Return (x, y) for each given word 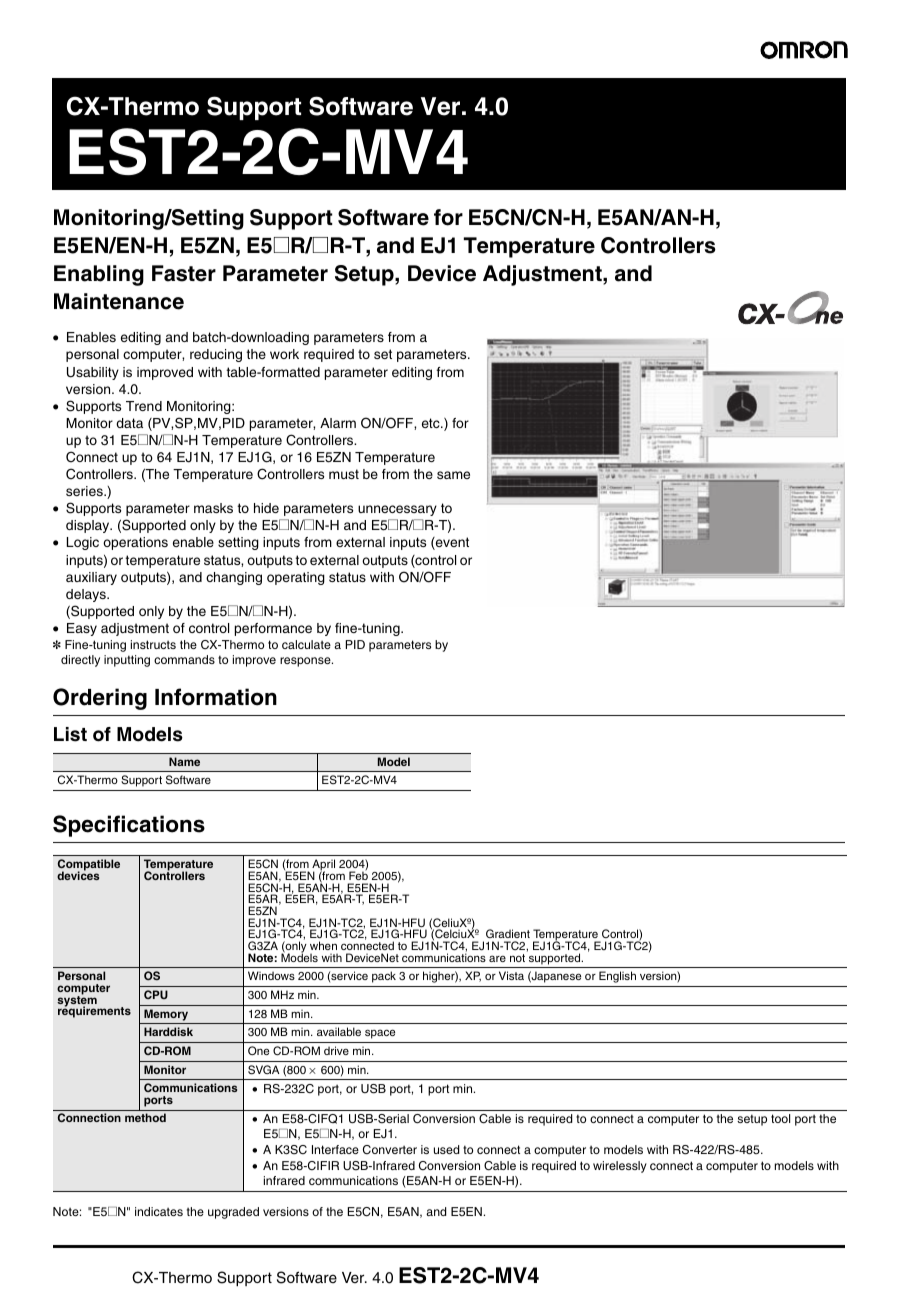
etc (432, 423)
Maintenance (119, 301)
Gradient (508, 935)
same (453, 475)
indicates (159, 1211)
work (284, 354)
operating (296, 578)
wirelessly (620, 1167)
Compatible (89, 866)
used (446, 1149)
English (617, 977)
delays (87, 595)
